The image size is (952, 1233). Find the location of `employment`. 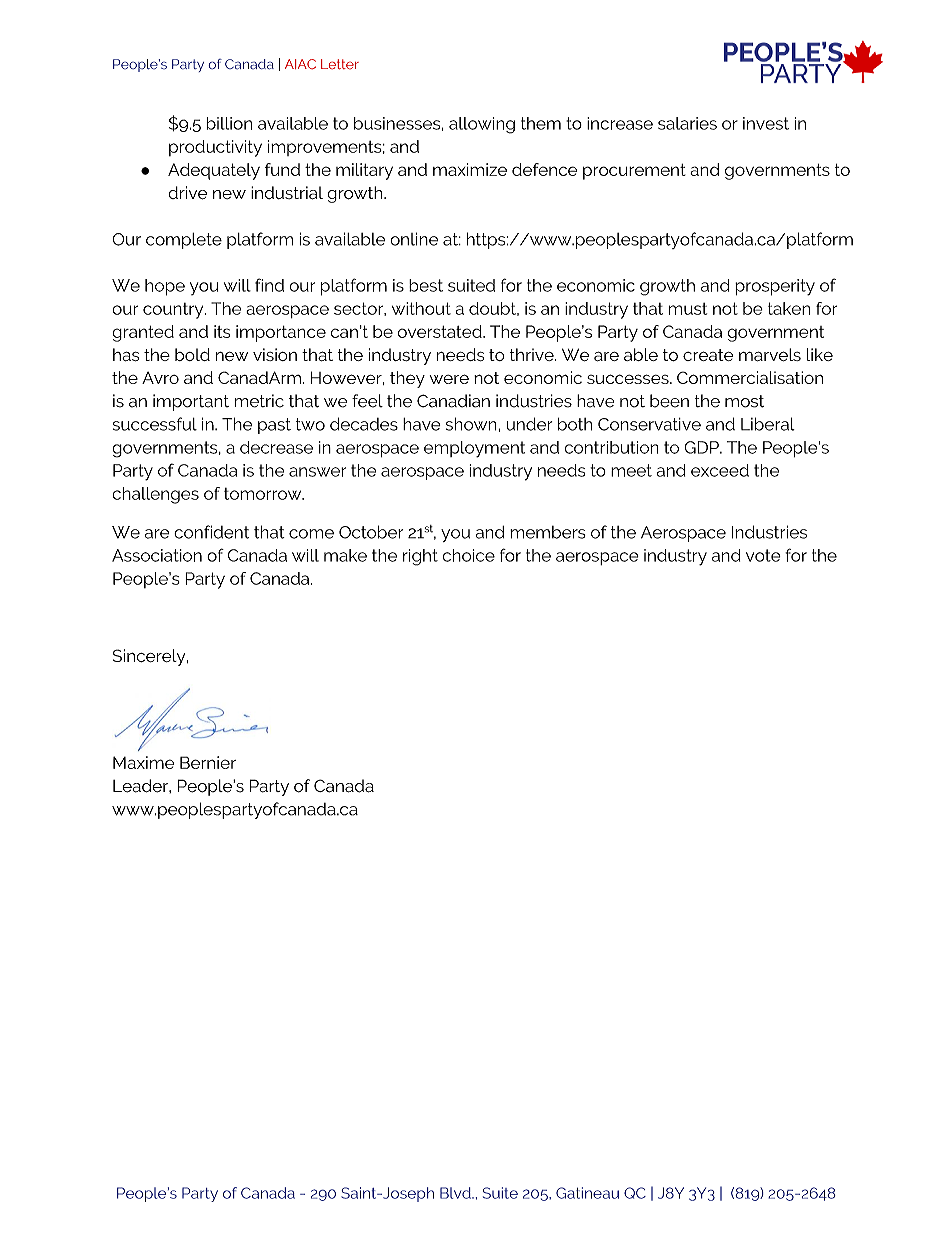

employment is located at coordinates (474, 449).
